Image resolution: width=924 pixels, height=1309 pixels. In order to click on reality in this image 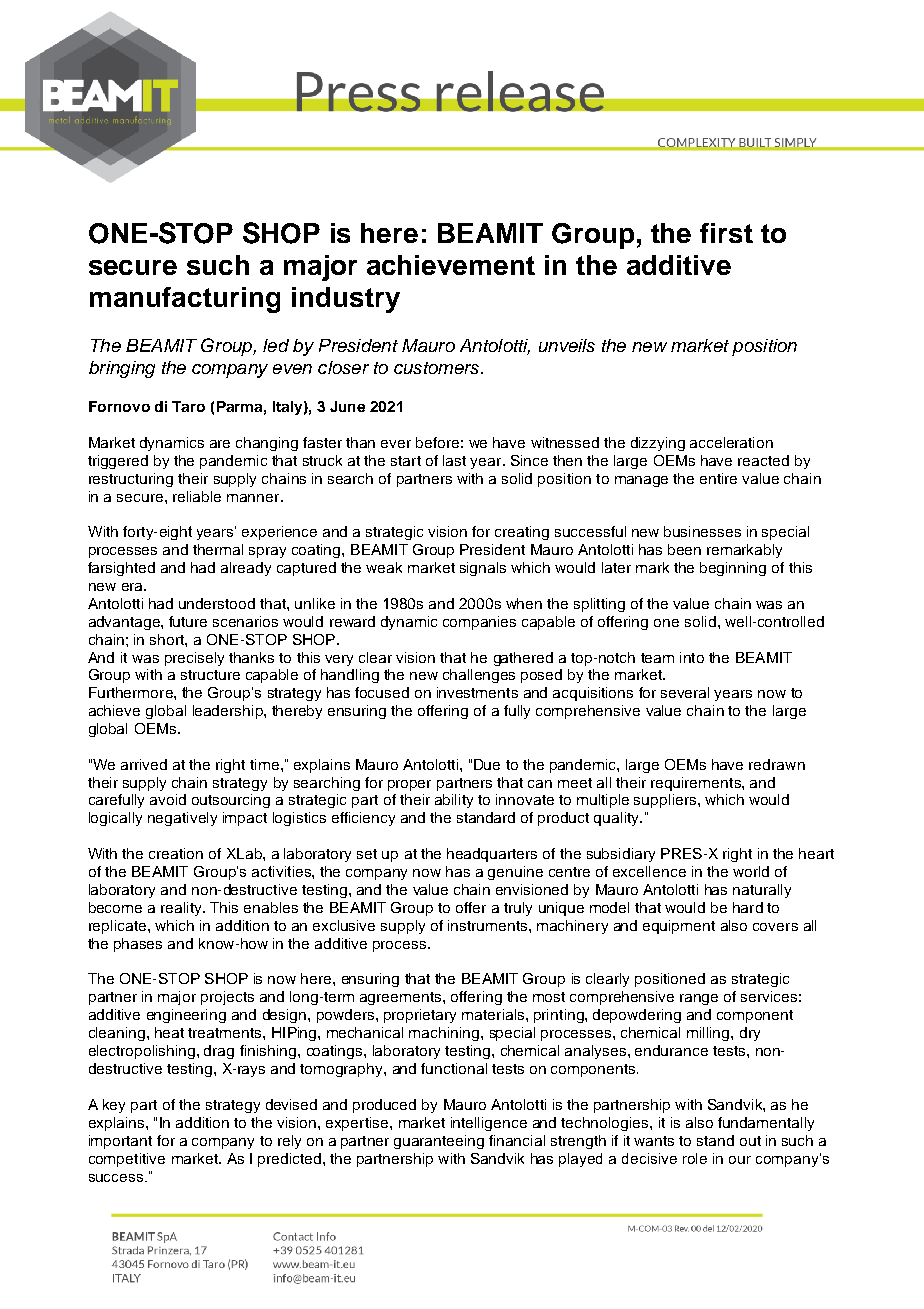, I will do `click(182, 909)`.
